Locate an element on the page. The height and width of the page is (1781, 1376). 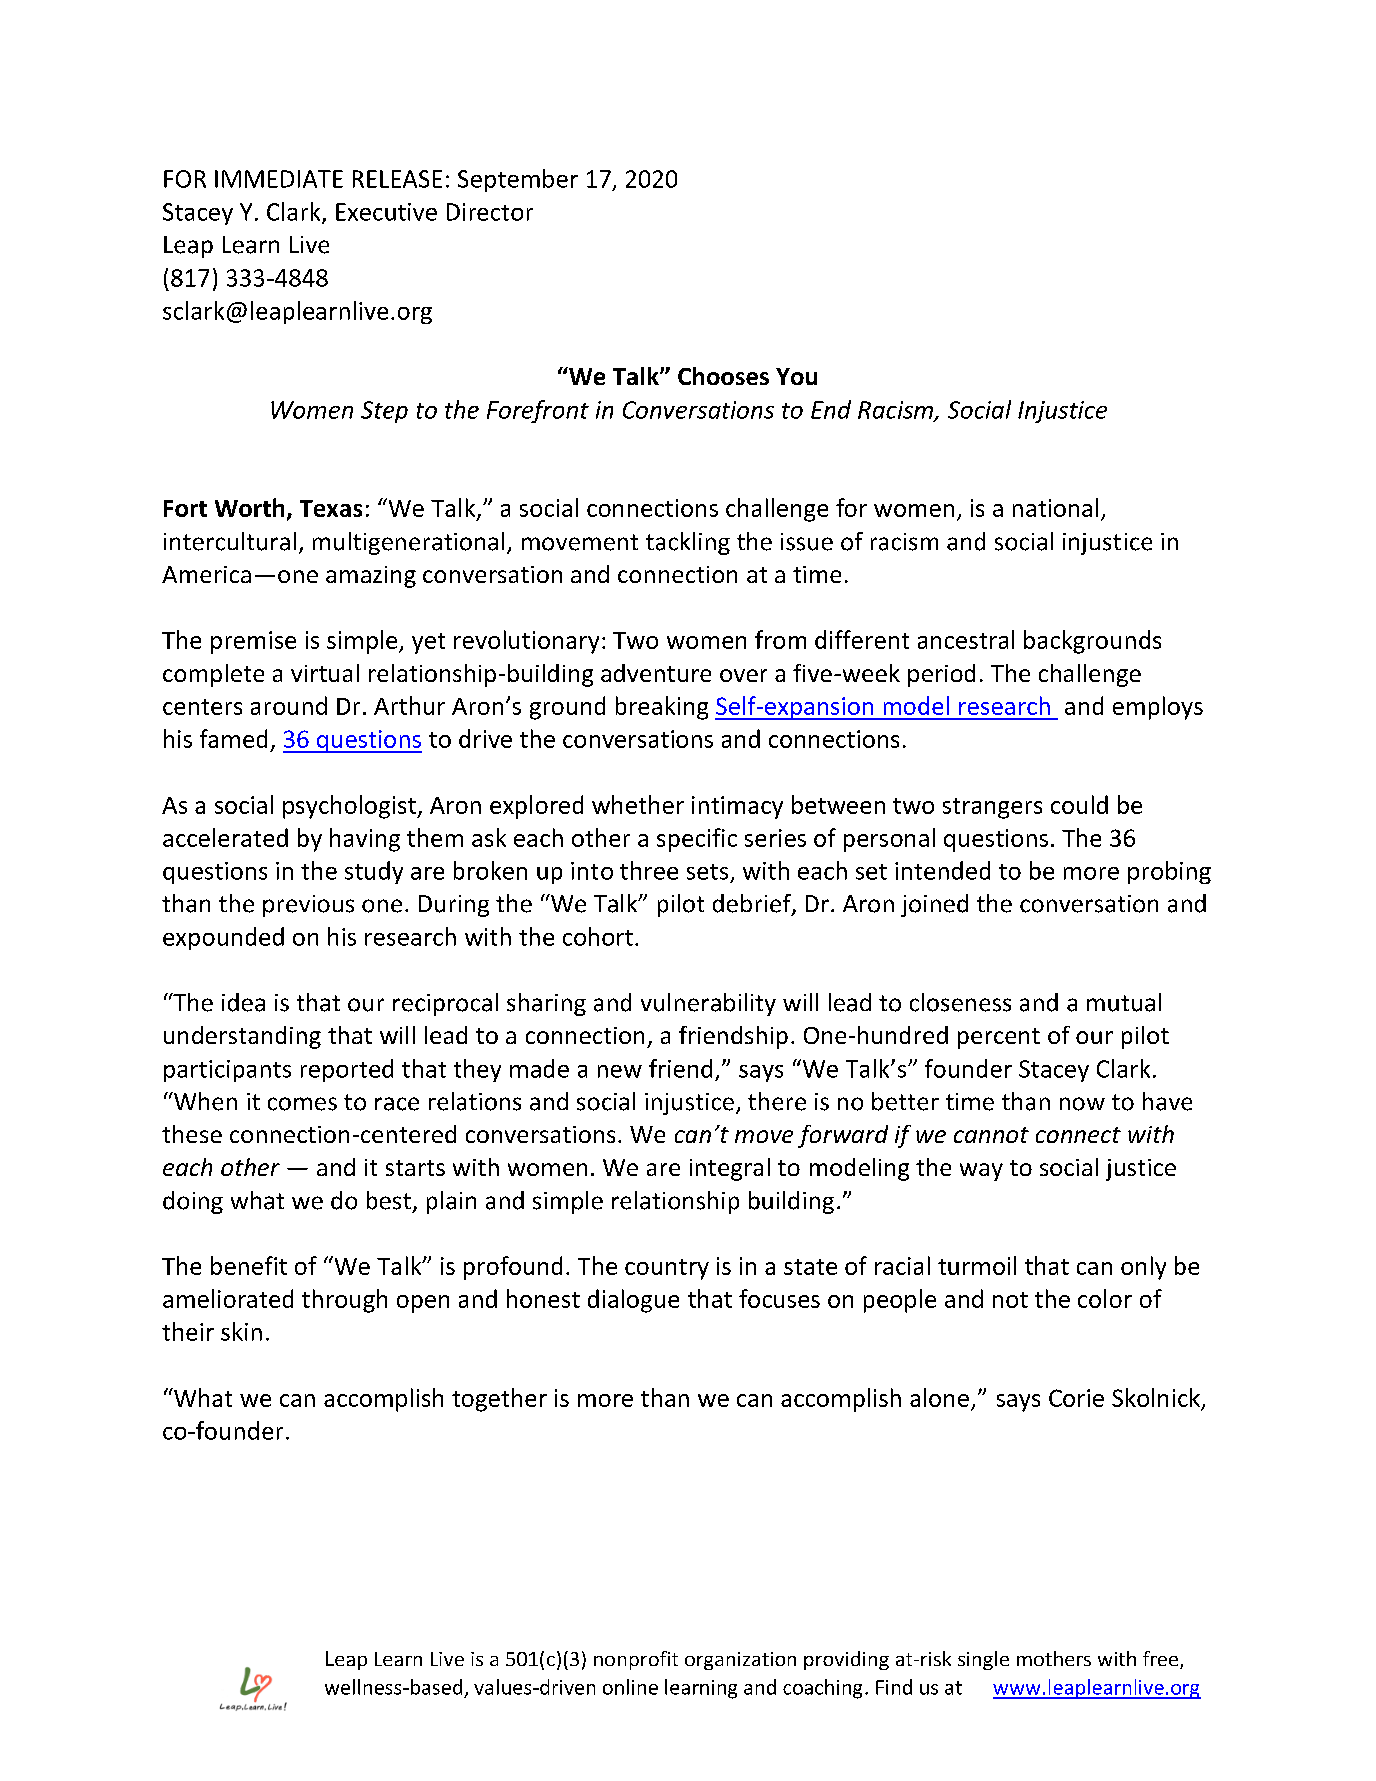
Texas is located at coordinates (331, 508).
